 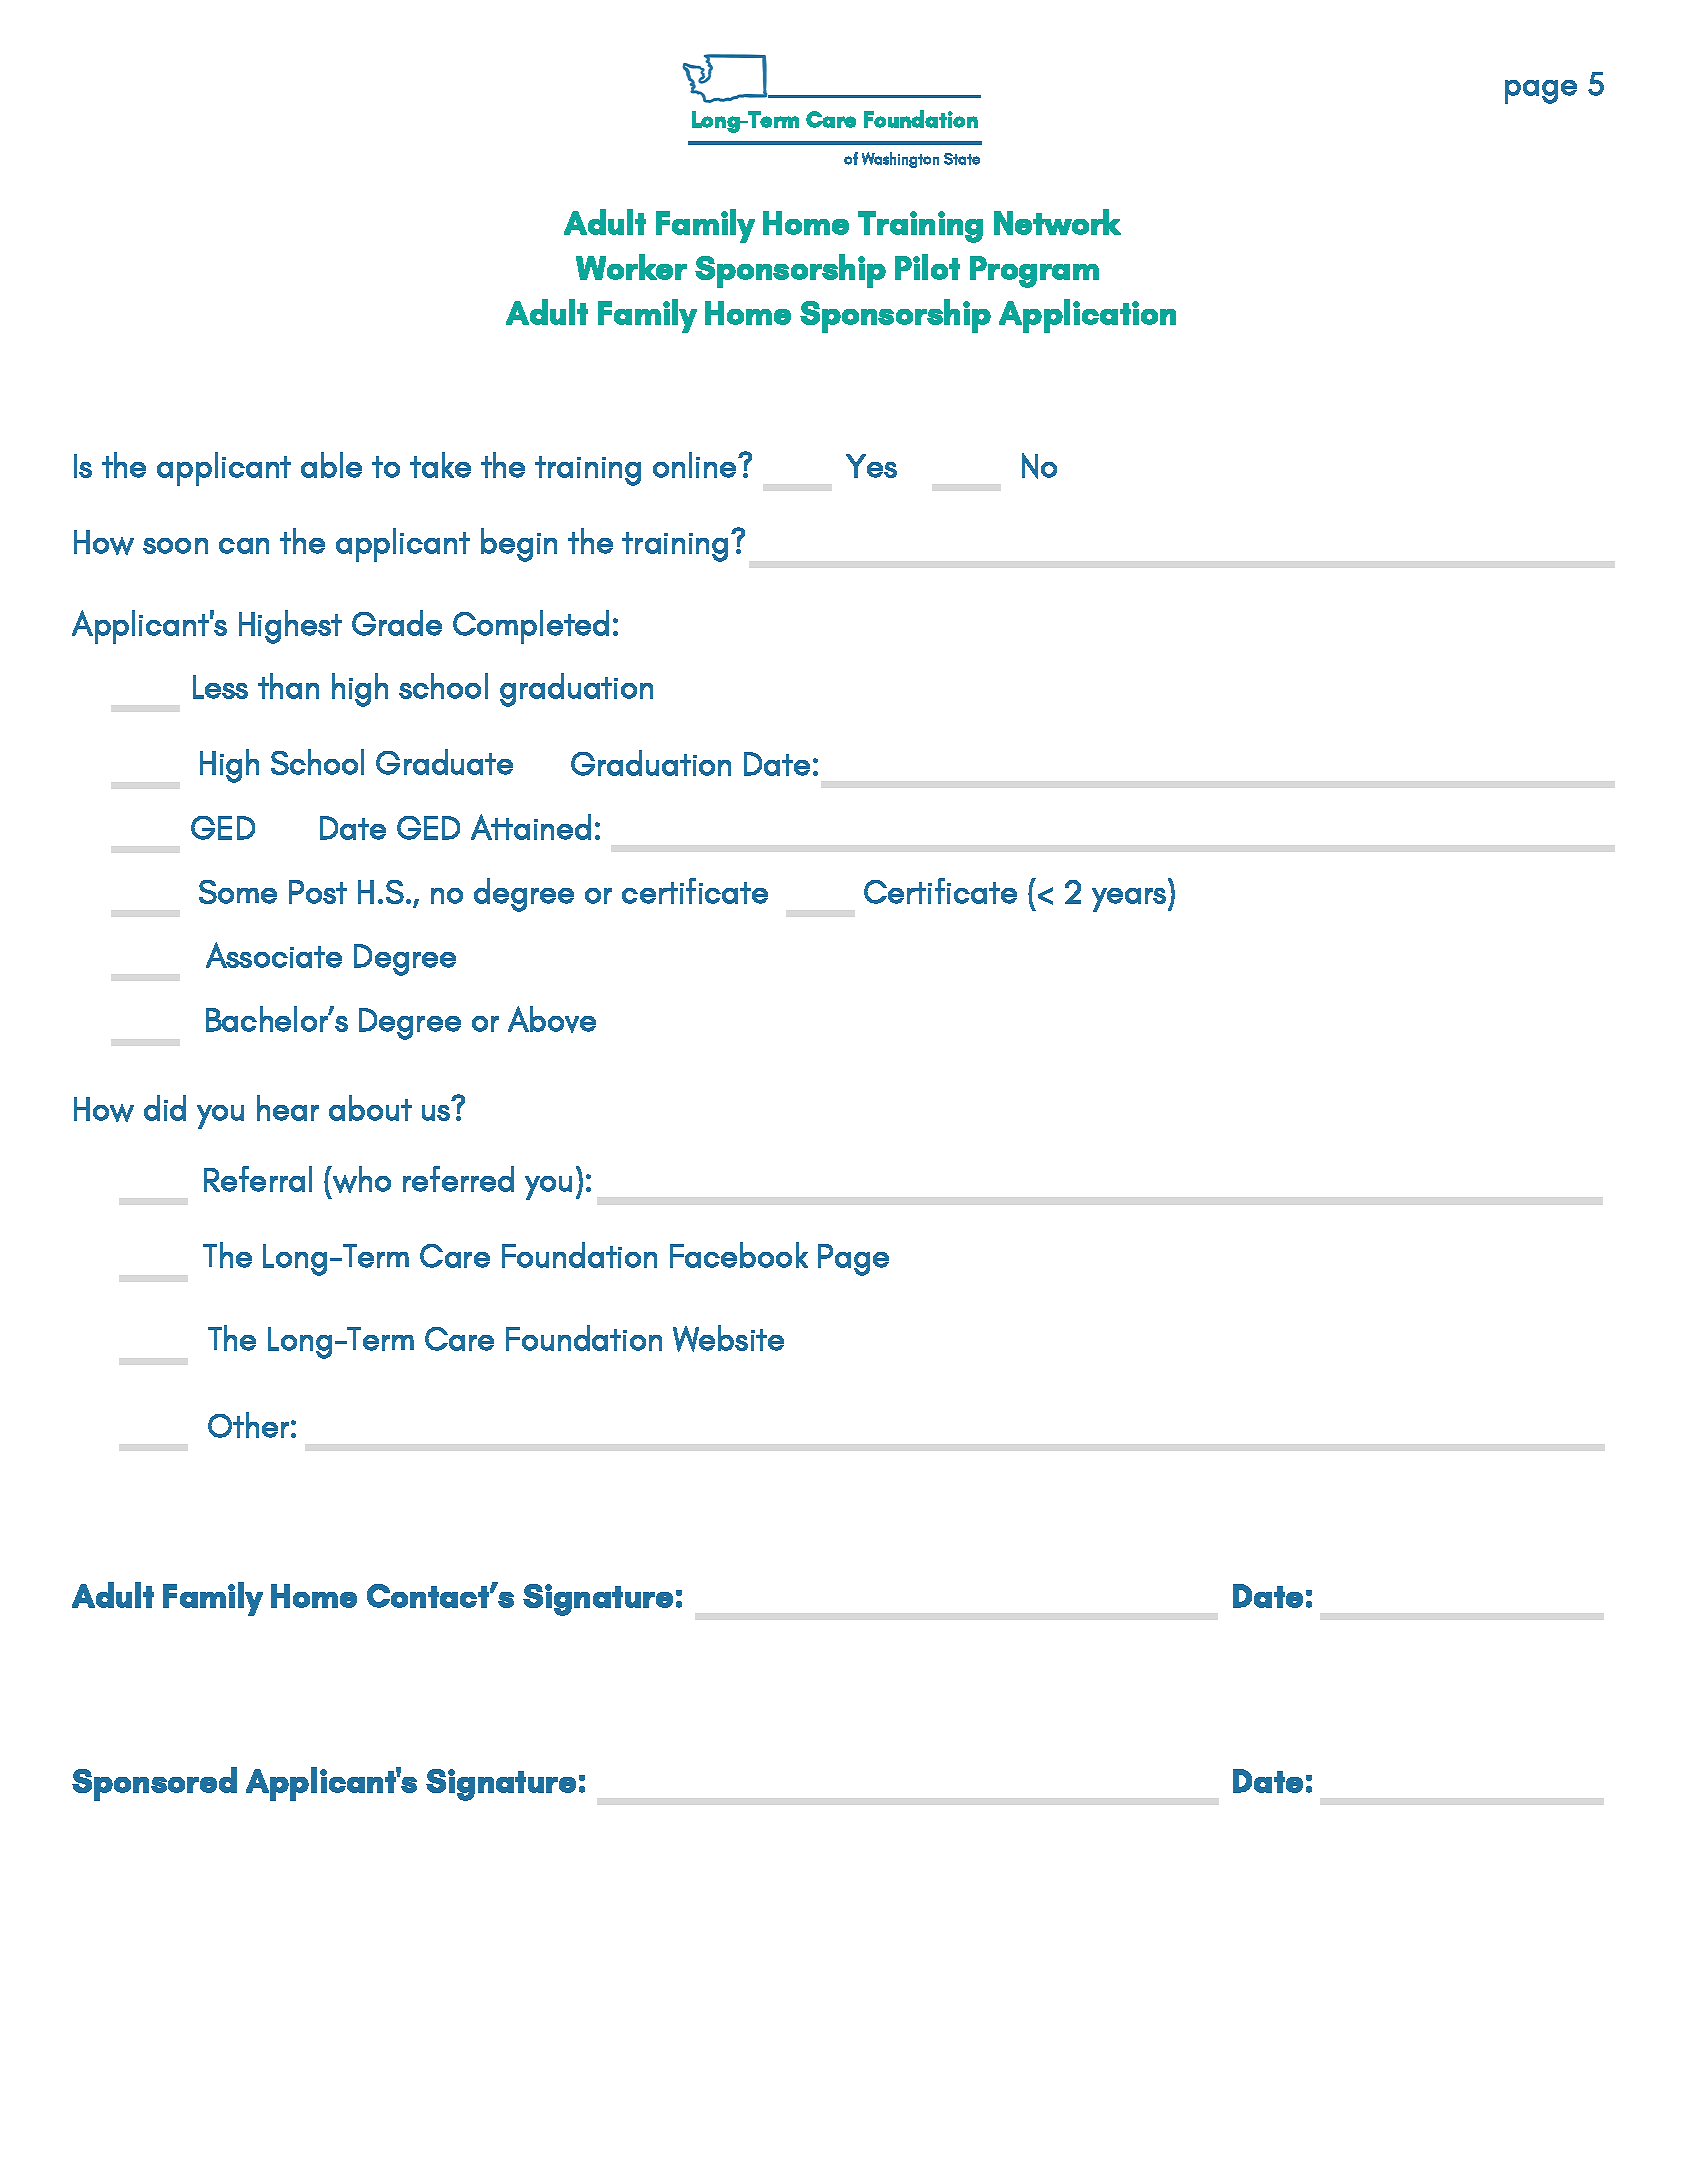 I want to click on Network, so click(x=1057, y=222).
